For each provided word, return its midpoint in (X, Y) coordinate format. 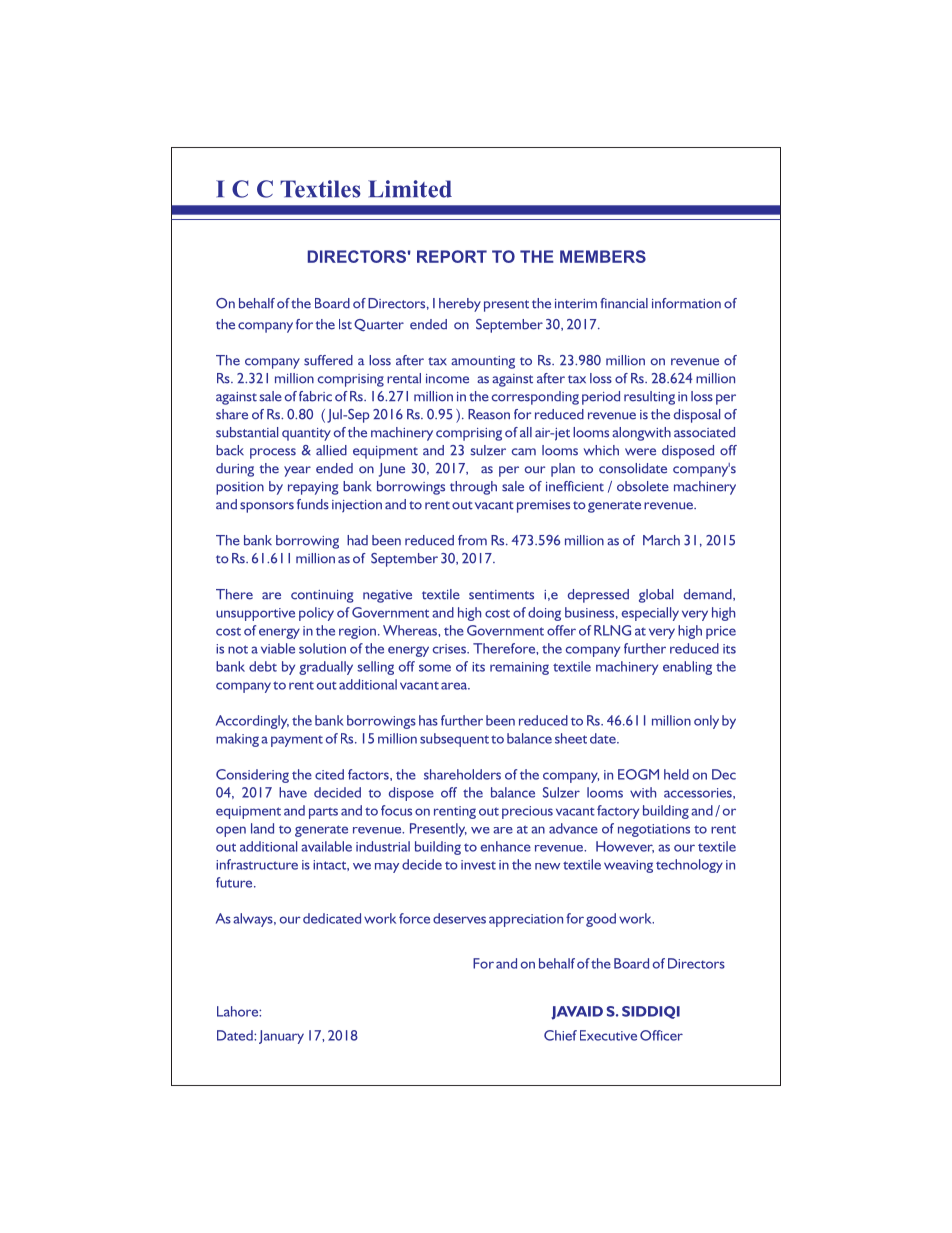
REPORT (452, 256)
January (281, 1037)
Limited (410, 189)
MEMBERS (603, 256)
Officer (661, 1035)
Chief (560, 1035)
